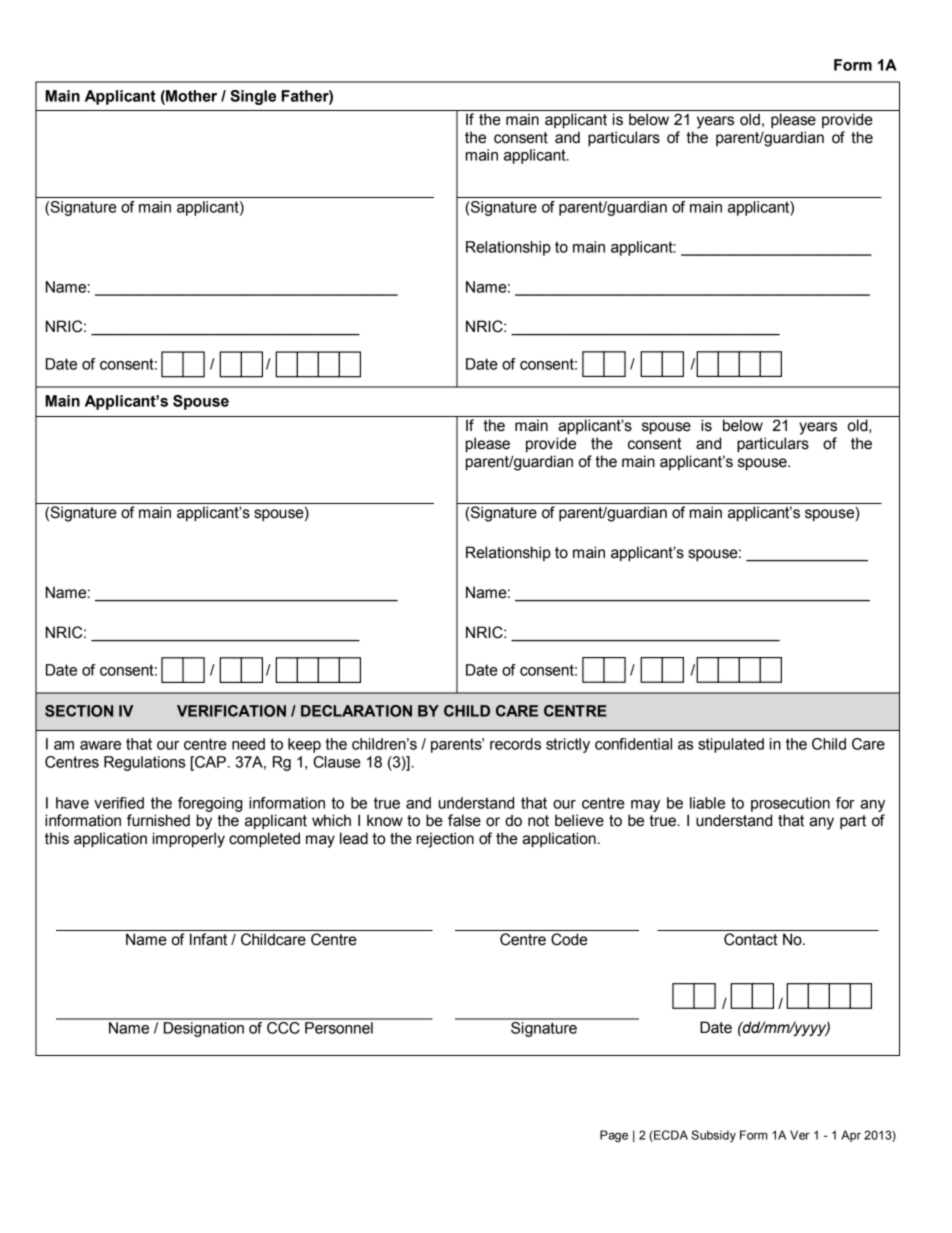 The height and width of the image is (1233, 952). Describe the element at coordinates (253, 97) in the image. I see `Single` at that location.
